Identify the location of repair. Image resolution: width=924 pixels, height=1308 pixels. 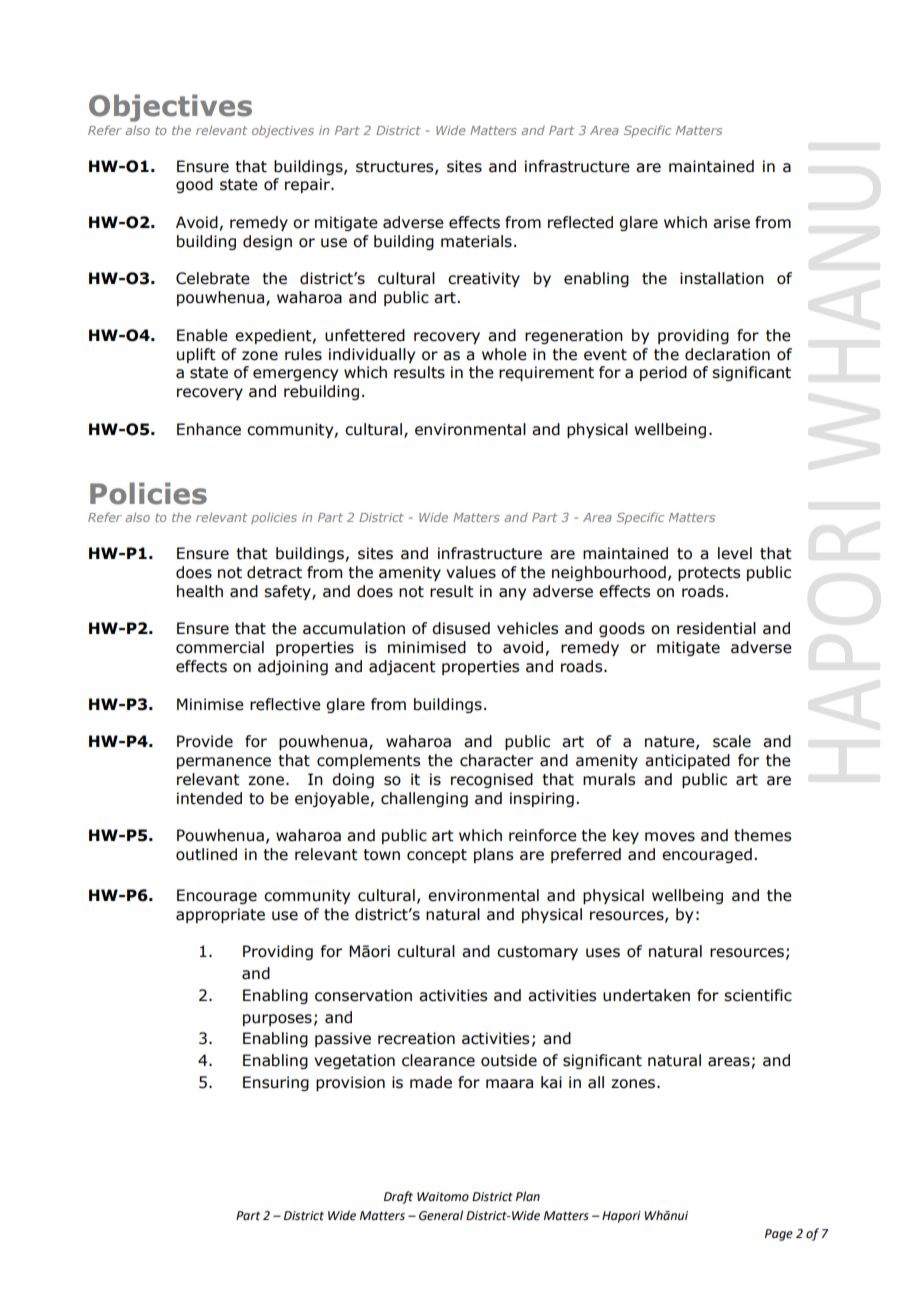
(308, 185).
